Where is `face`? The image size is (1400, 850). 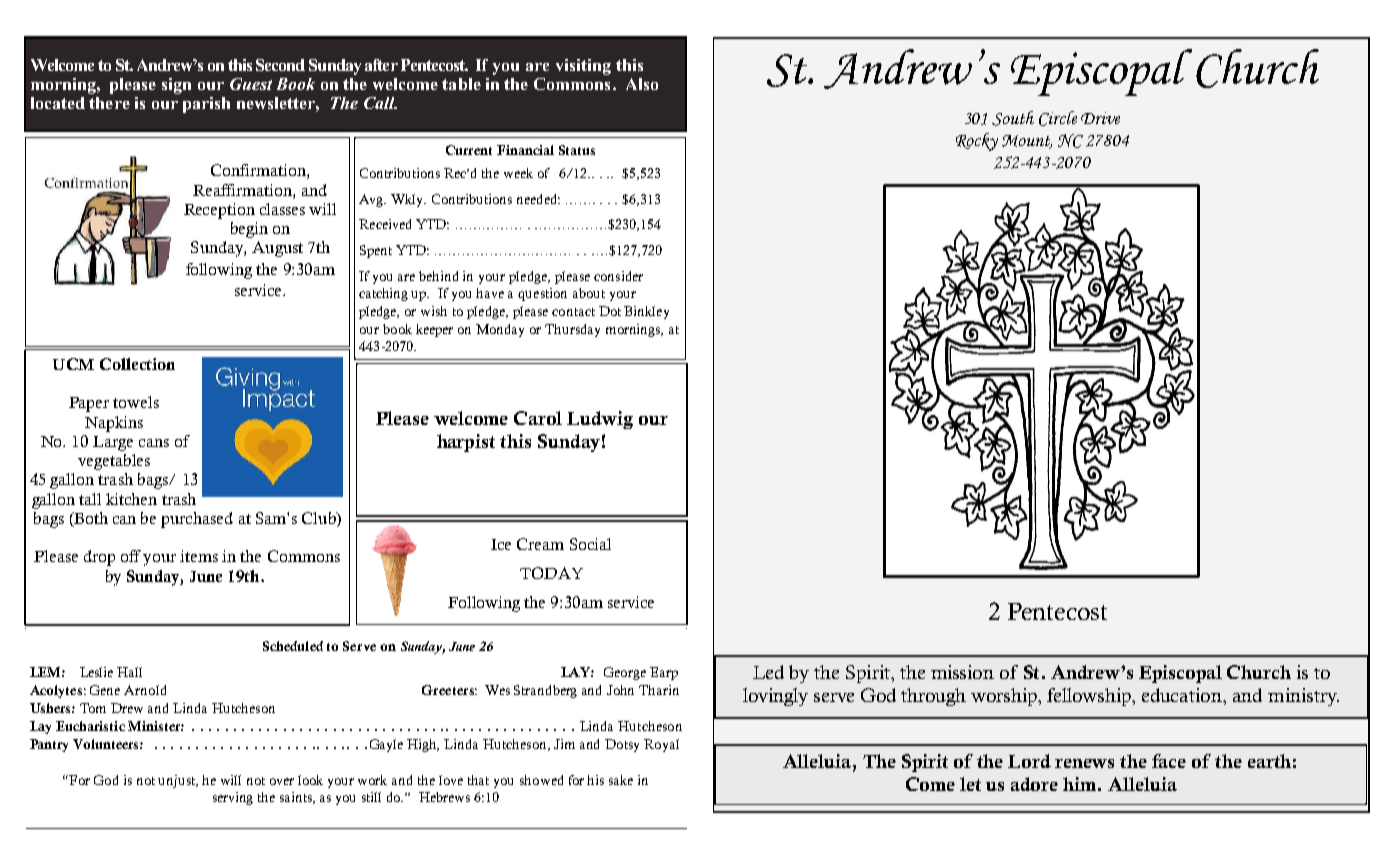
face is located at coordinates (1169, 761).
